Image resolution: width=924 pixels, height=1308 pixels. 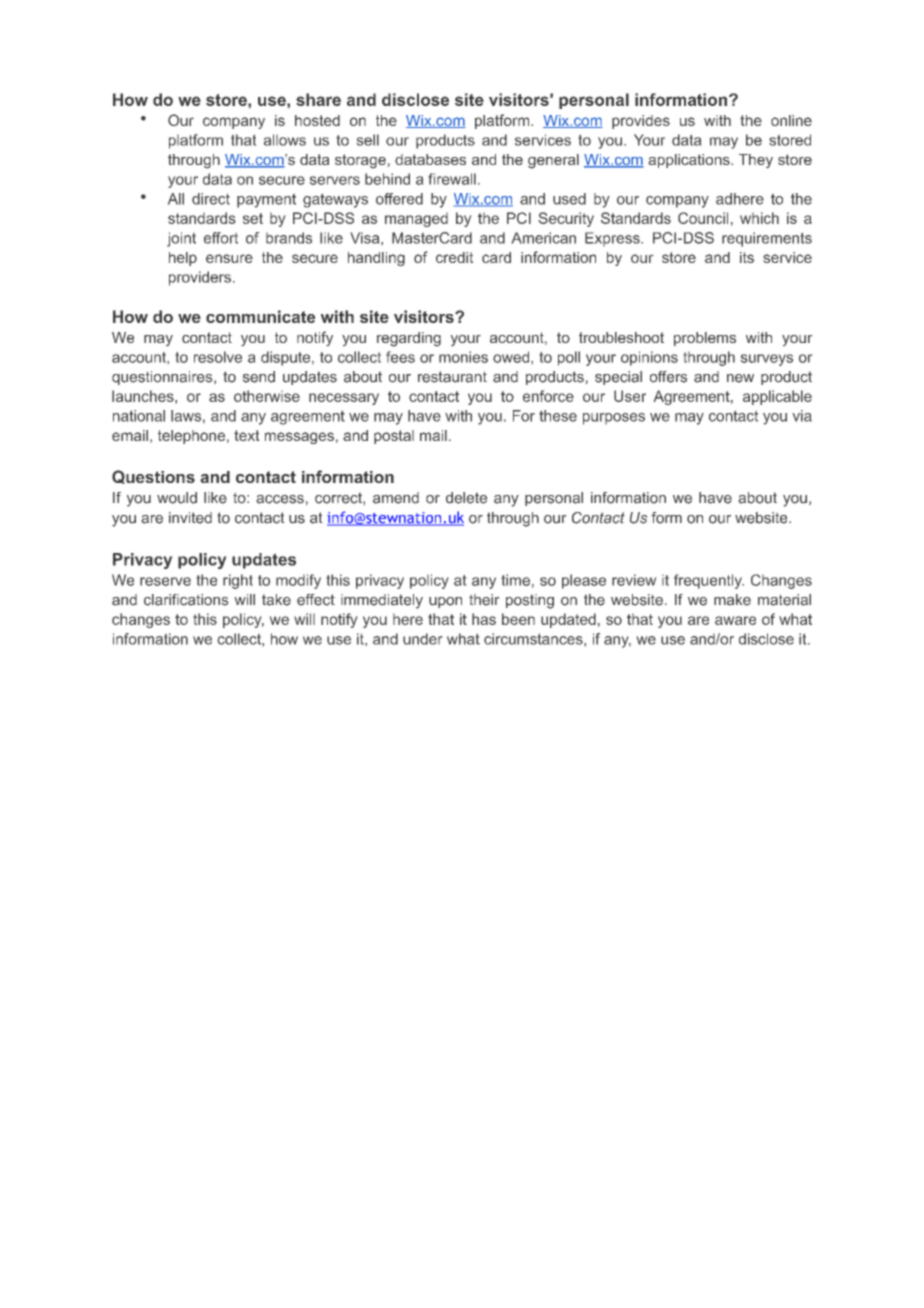 I want to click on new, so click(x=740, y=378).
